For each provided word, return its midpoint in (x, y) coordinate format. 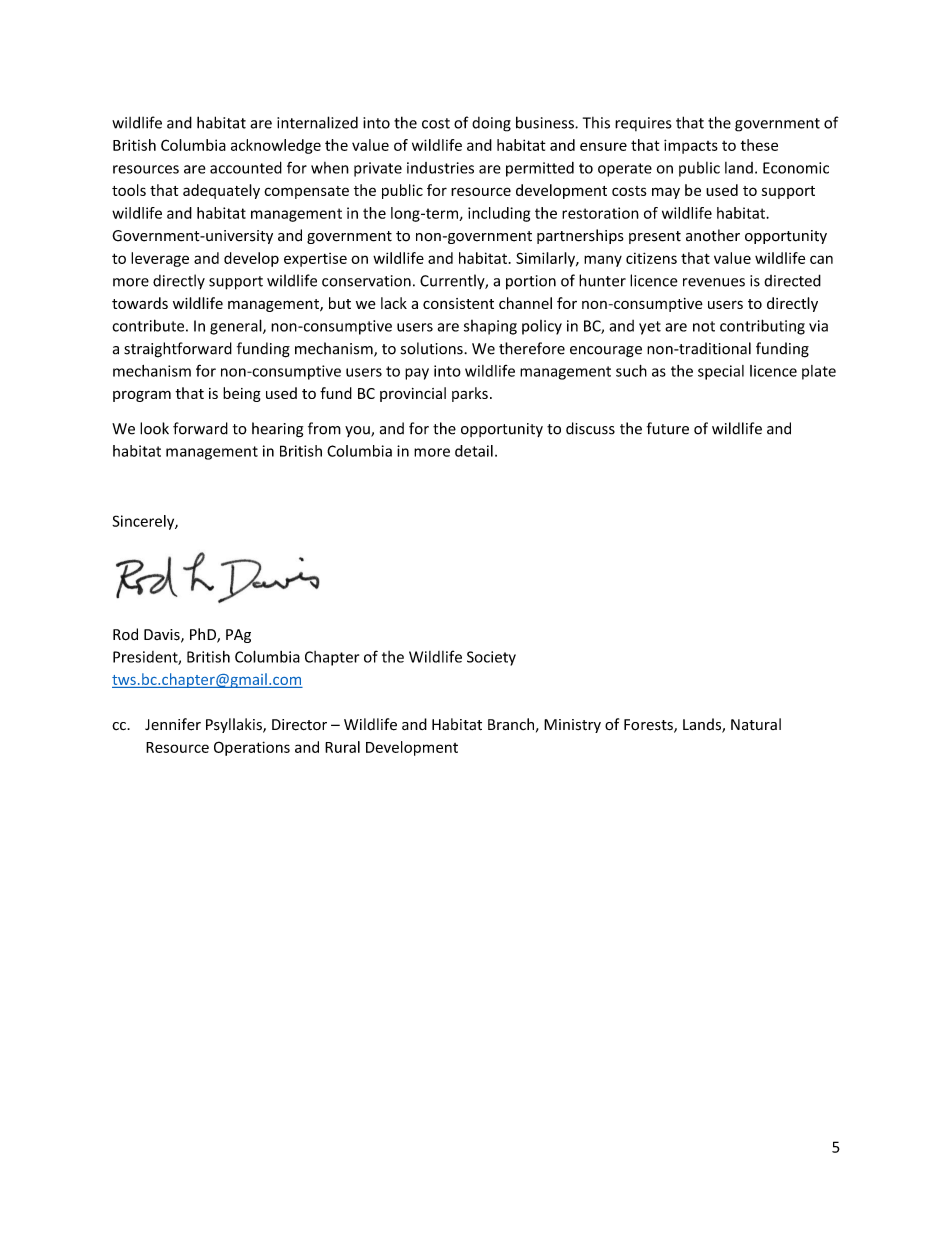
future (668, 428)
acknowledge (276, 146)
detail (474, 451)
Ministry (572, 726)
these (759, 145)
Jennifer (173, 724)
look (154, 428)
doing (491, 124)
